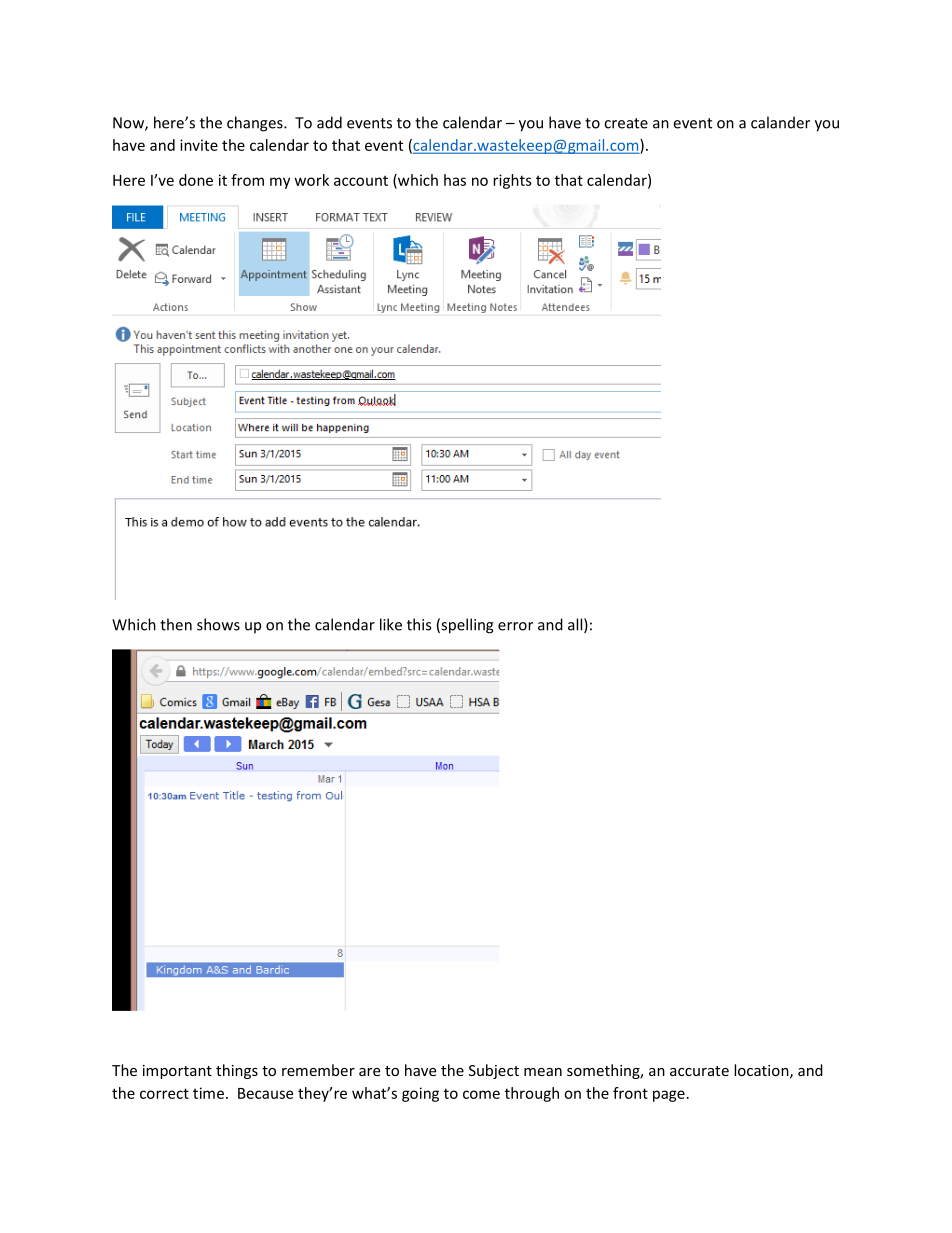  What do you see at coordinates (218, 624) in the page?
I see `shows` at bounding box center [218, 624].
